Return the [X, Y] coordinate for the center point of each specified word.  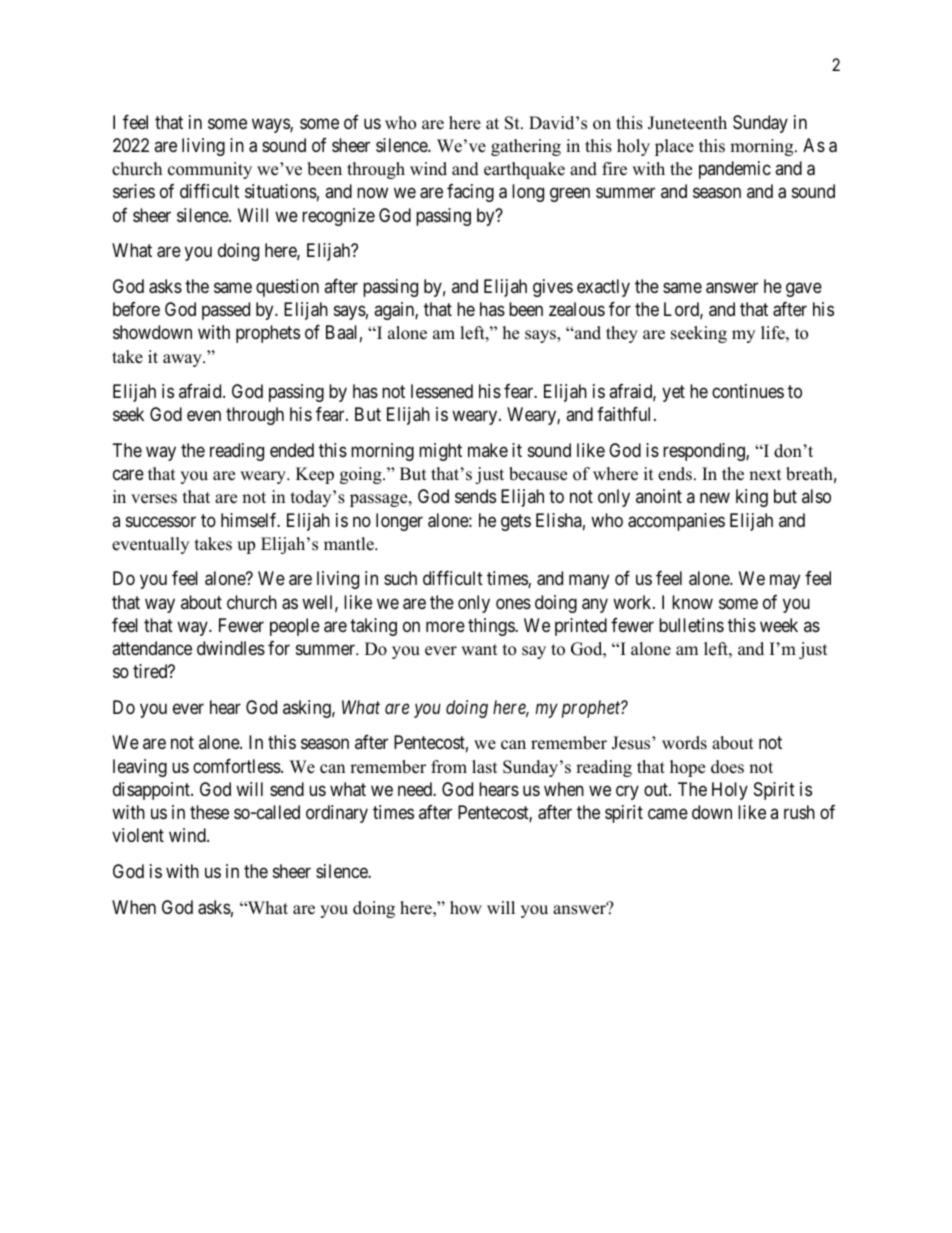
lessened [442, 391]
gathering [526, 147]
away [183, 360]
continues [748, 391]
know [692, 602]
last [485, 767]
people [295, 627]
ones [513, 603]
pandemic [735, 170]
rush [799, 812]
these [209, 812]
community [210, 170]
